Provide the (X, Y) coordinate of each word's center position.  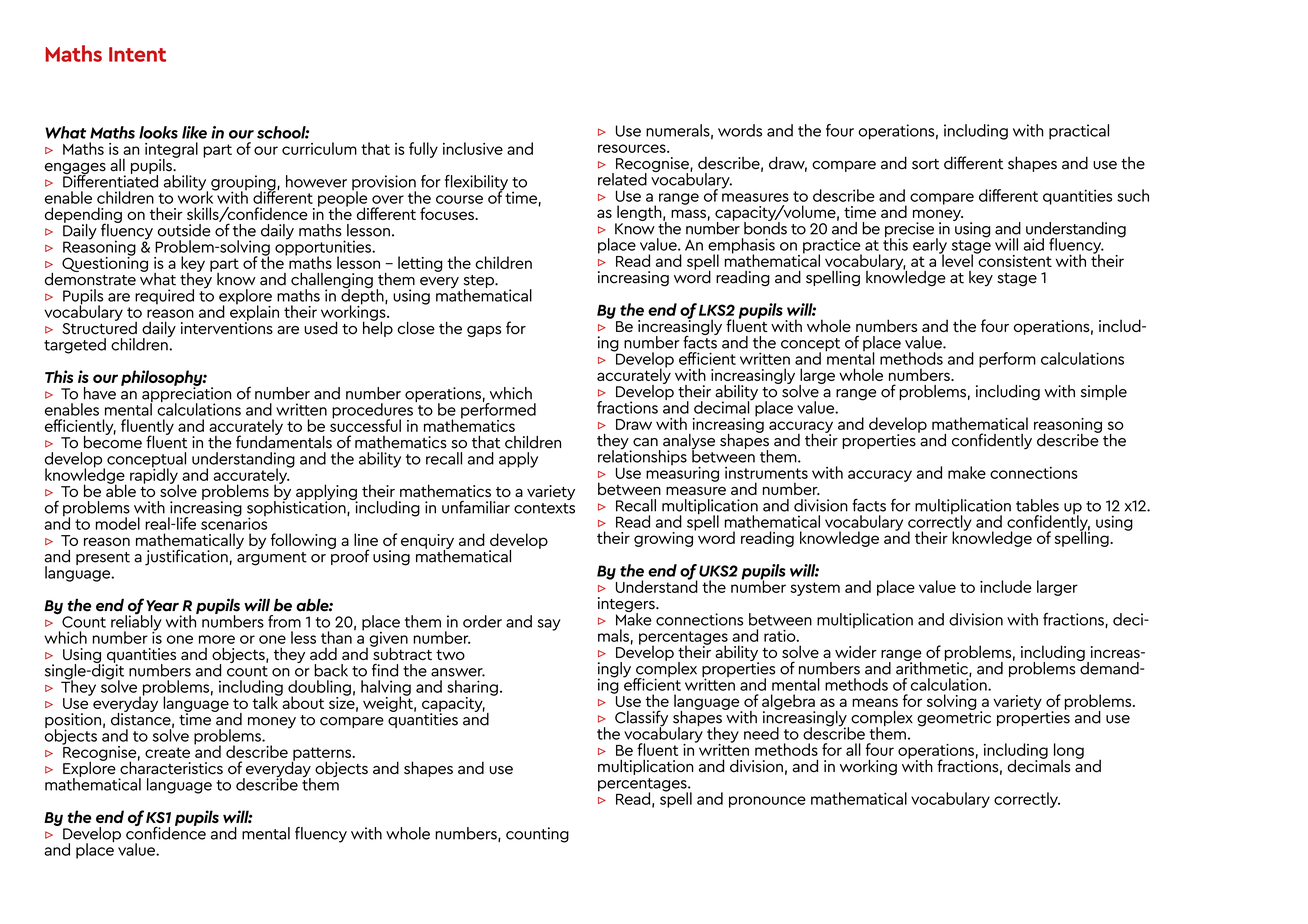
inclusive (473, 148)
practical (1079, 132)
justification (186, 557)
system (815, 589)
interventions (227, 327)
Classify (641, 719)
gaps (484, 331)
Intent (137, 54)
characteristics (171, 767)
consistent (1014, 259)
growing (664, 538)
